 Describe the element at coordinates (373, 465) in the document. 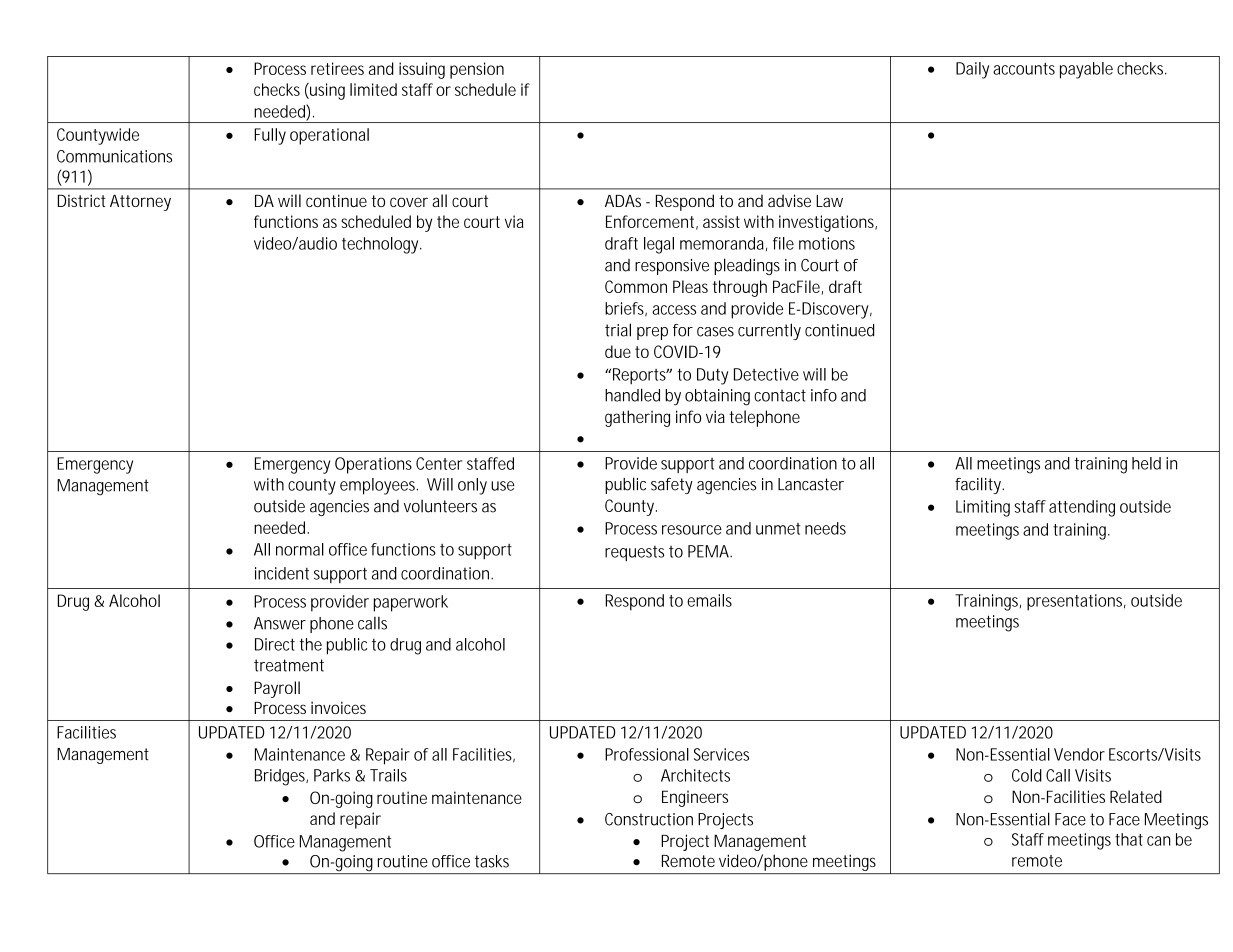

I see `Operations` at that location.
